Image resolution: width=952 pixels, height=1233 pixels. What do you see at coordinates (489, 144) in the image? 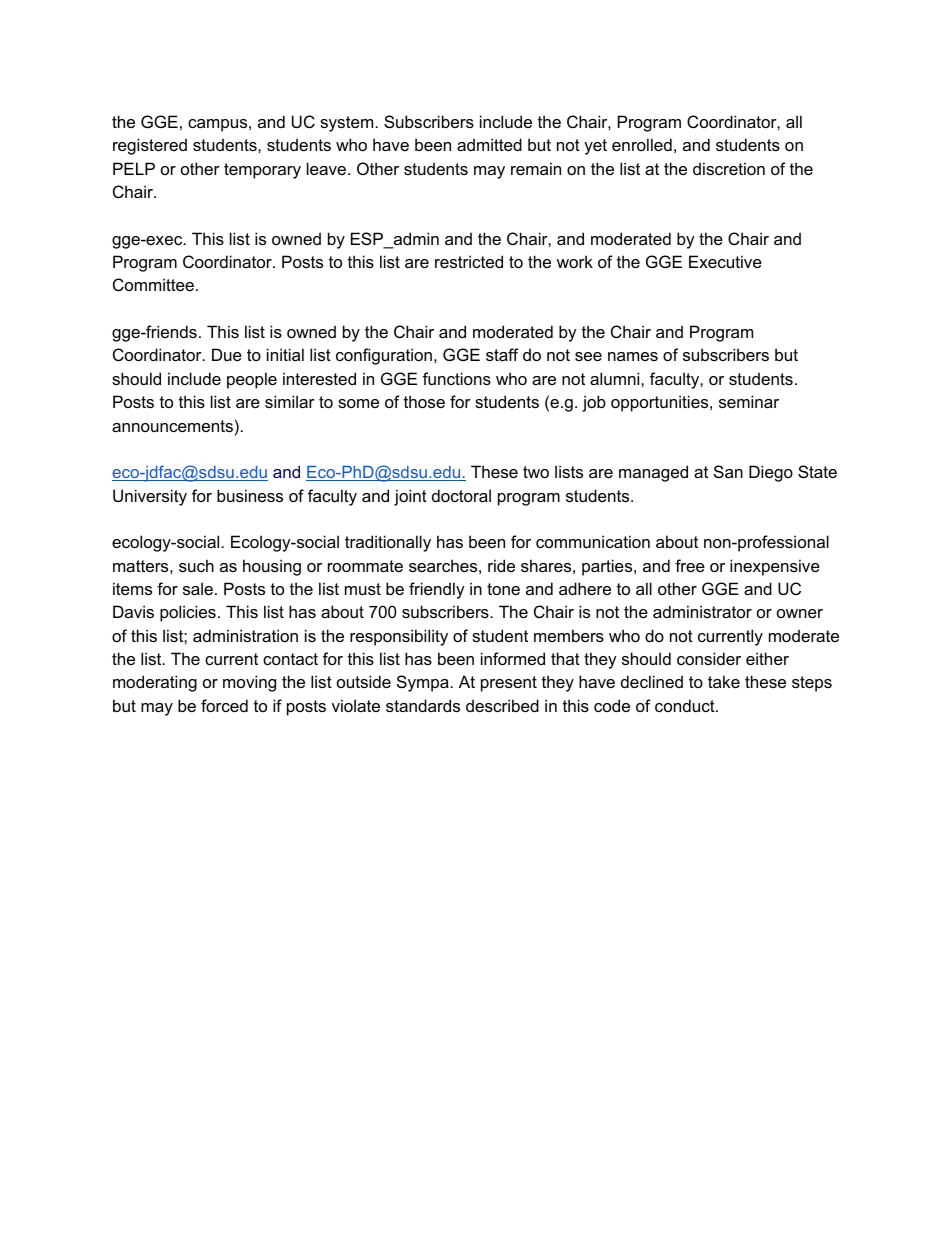
I see `admitted` at bounding box center [489, 144].
